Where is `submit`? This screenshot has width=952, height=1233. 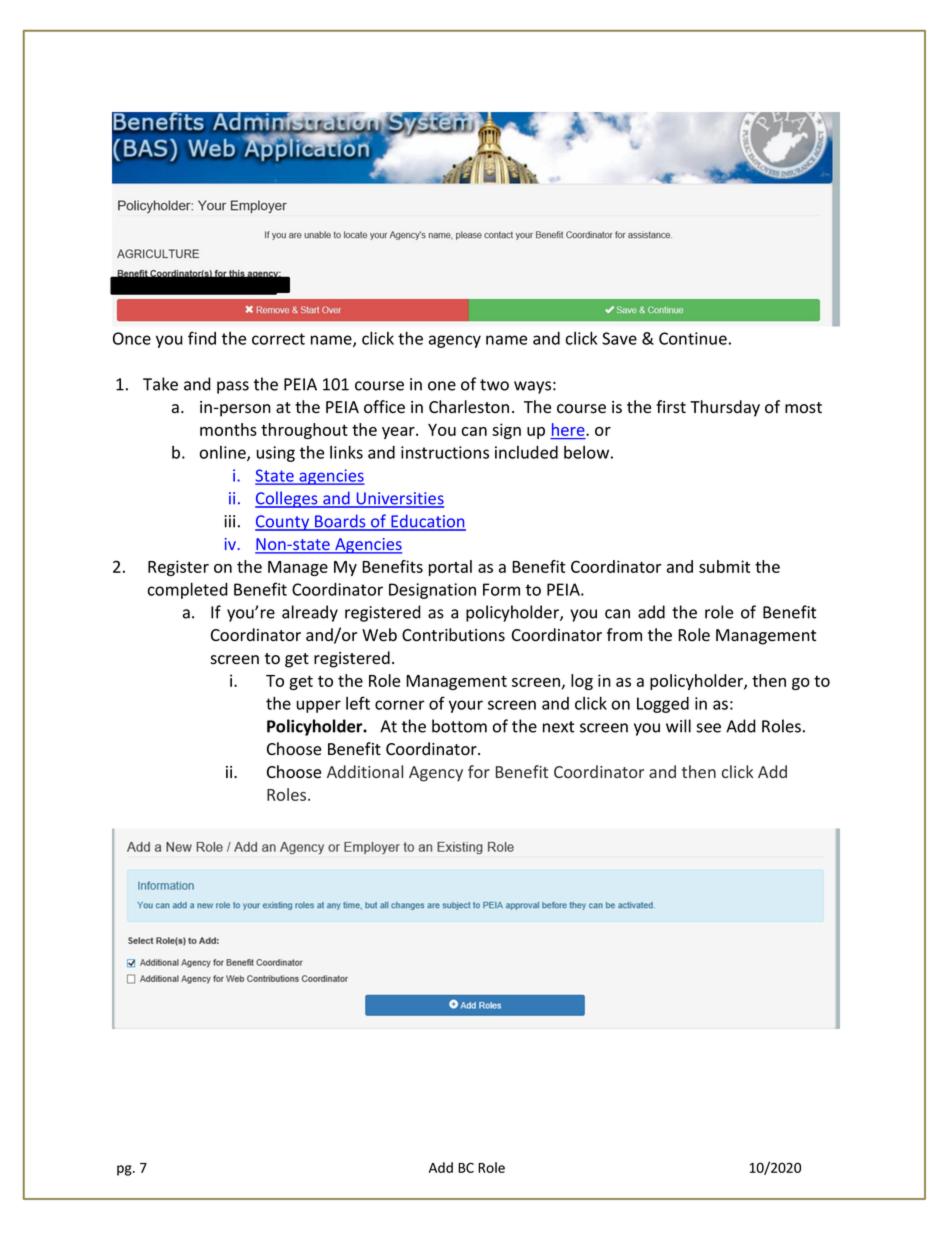
submit is located at coordinates (724, 566).
